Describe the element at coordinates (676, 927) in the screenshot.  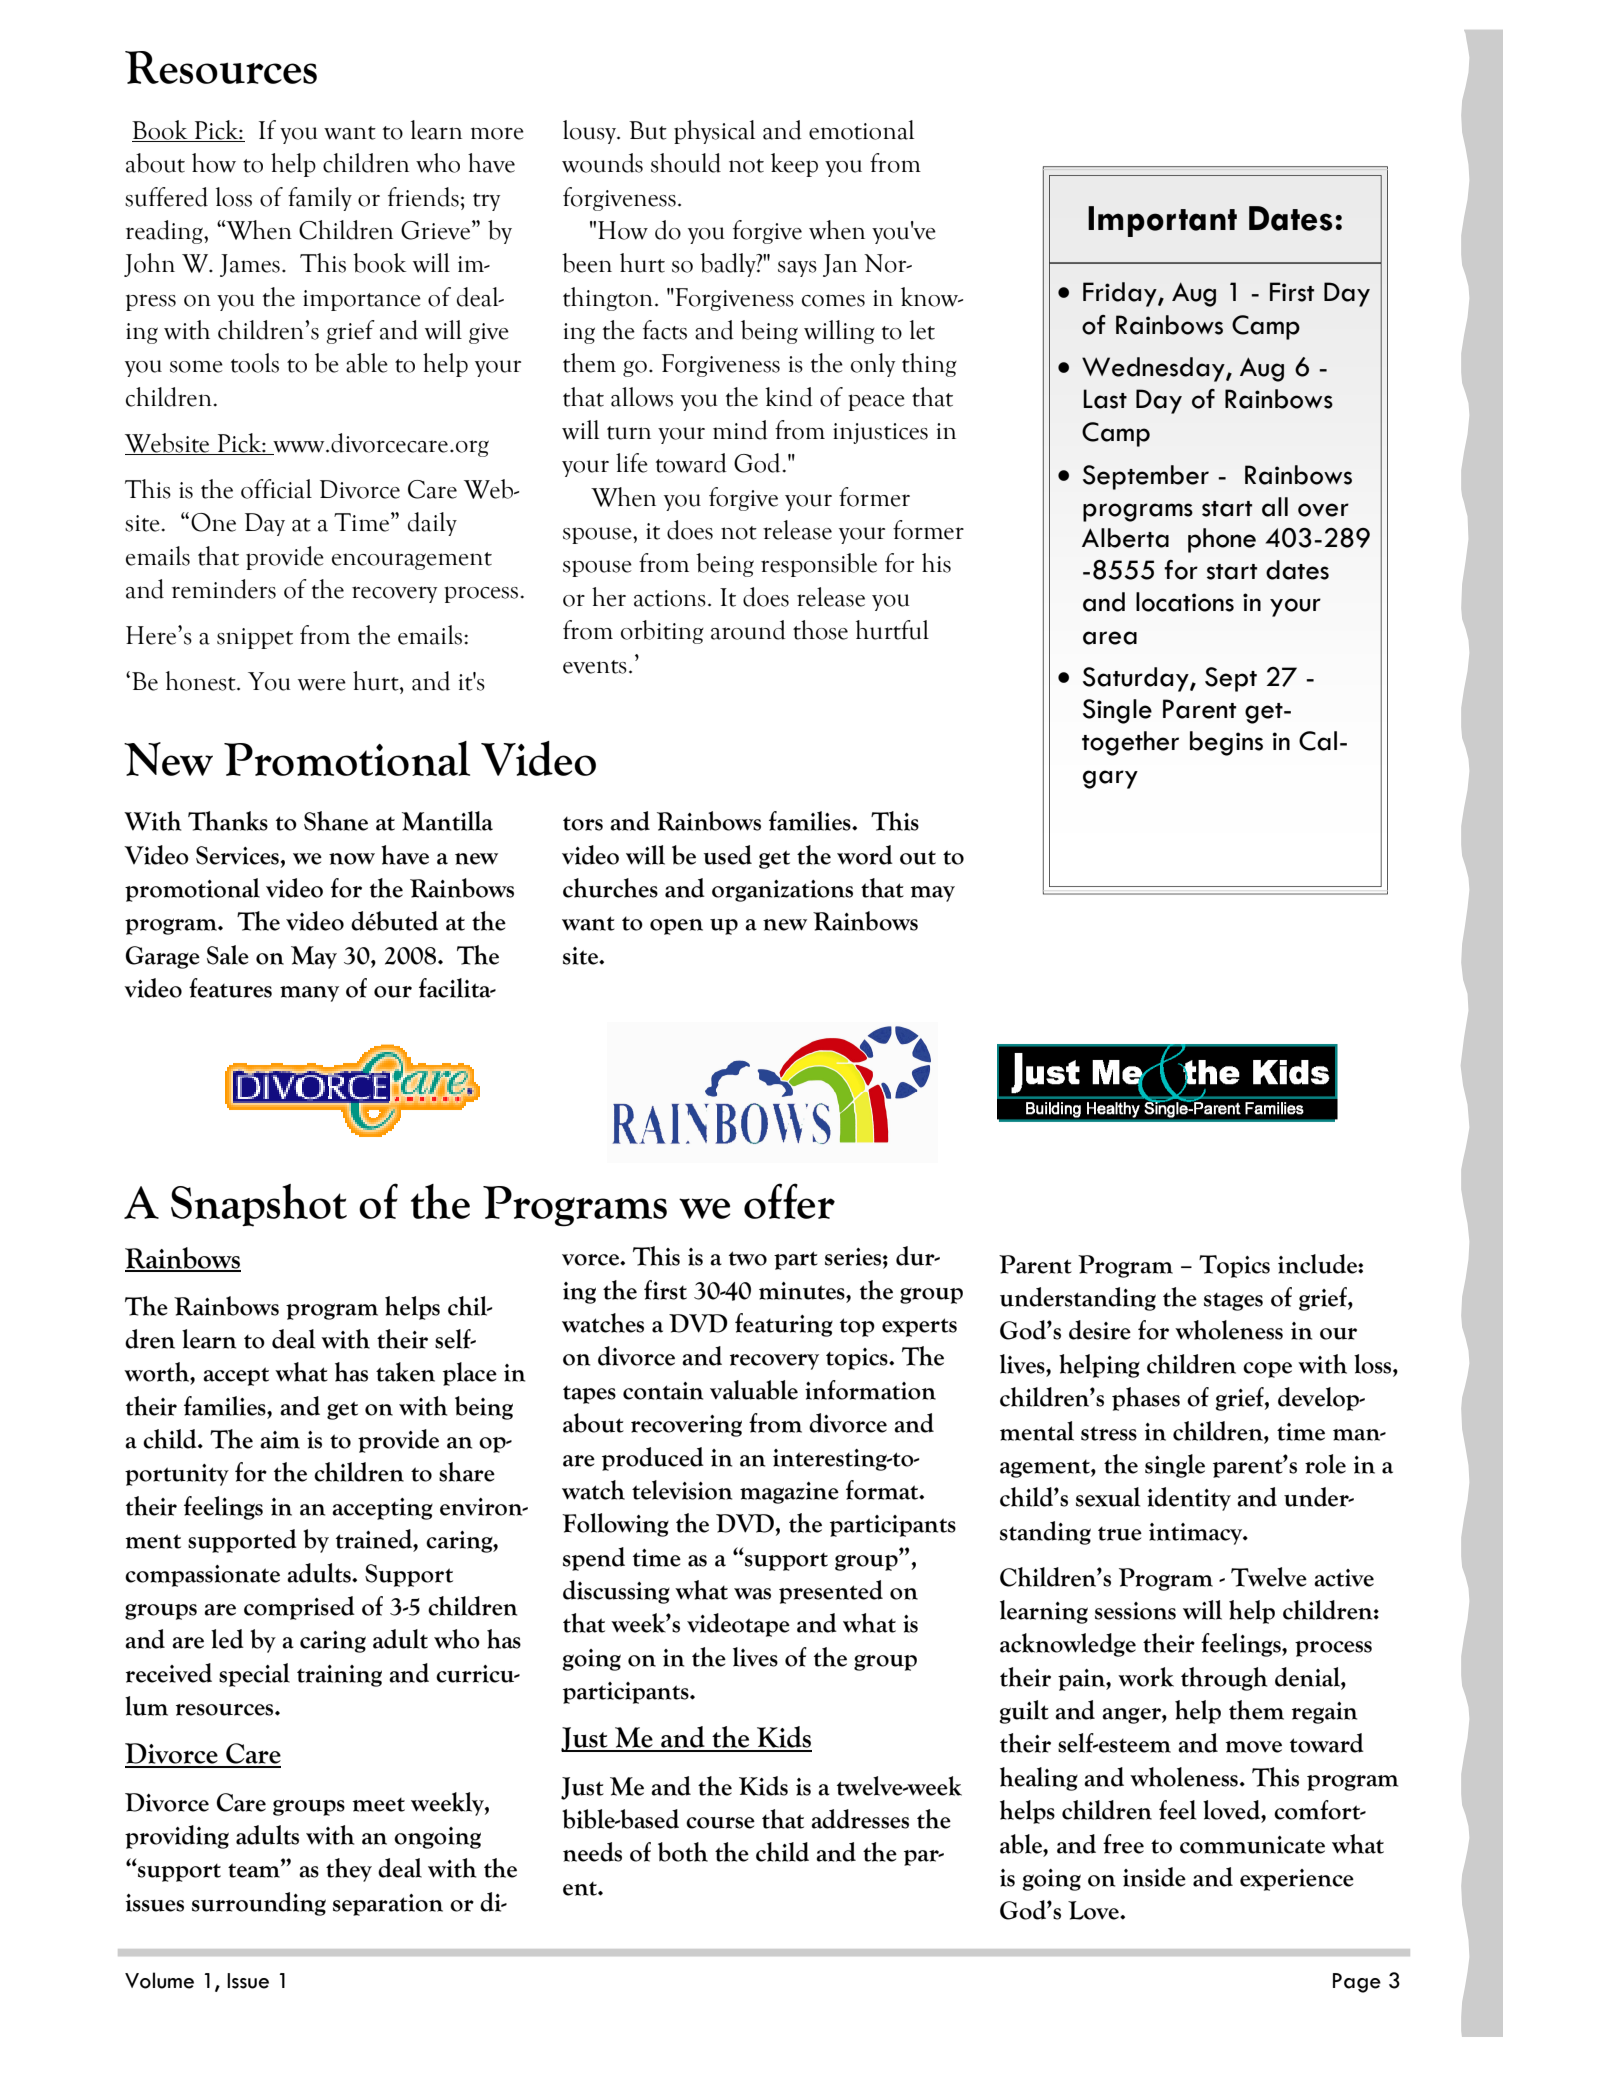
I see `open` at that location.
